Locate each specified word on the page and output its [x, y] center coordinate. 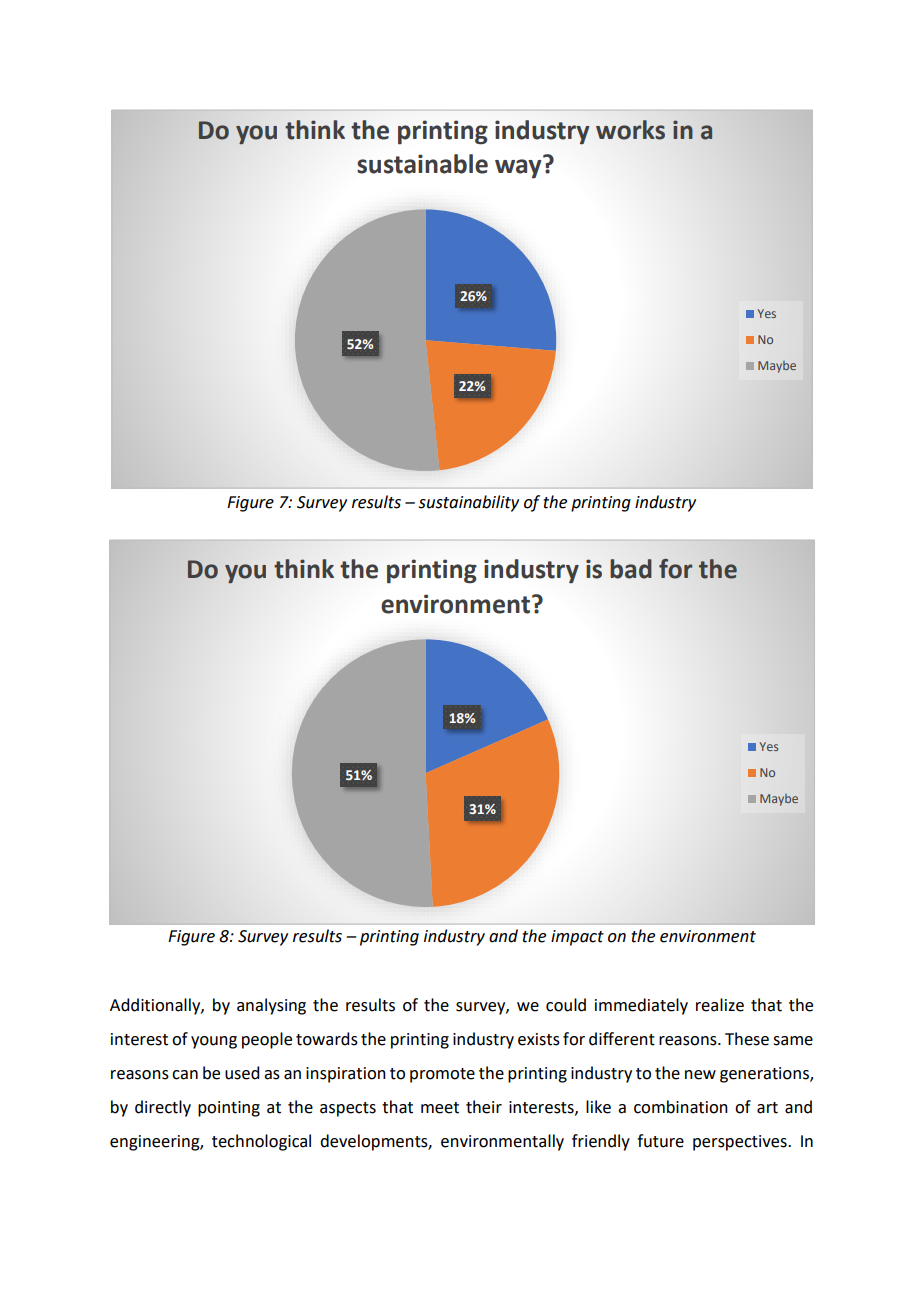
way [519, 168]
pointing [229, 1109]
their [484, 1107]
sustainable [422, 164]
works [630, 130]
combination [681, 1107]
